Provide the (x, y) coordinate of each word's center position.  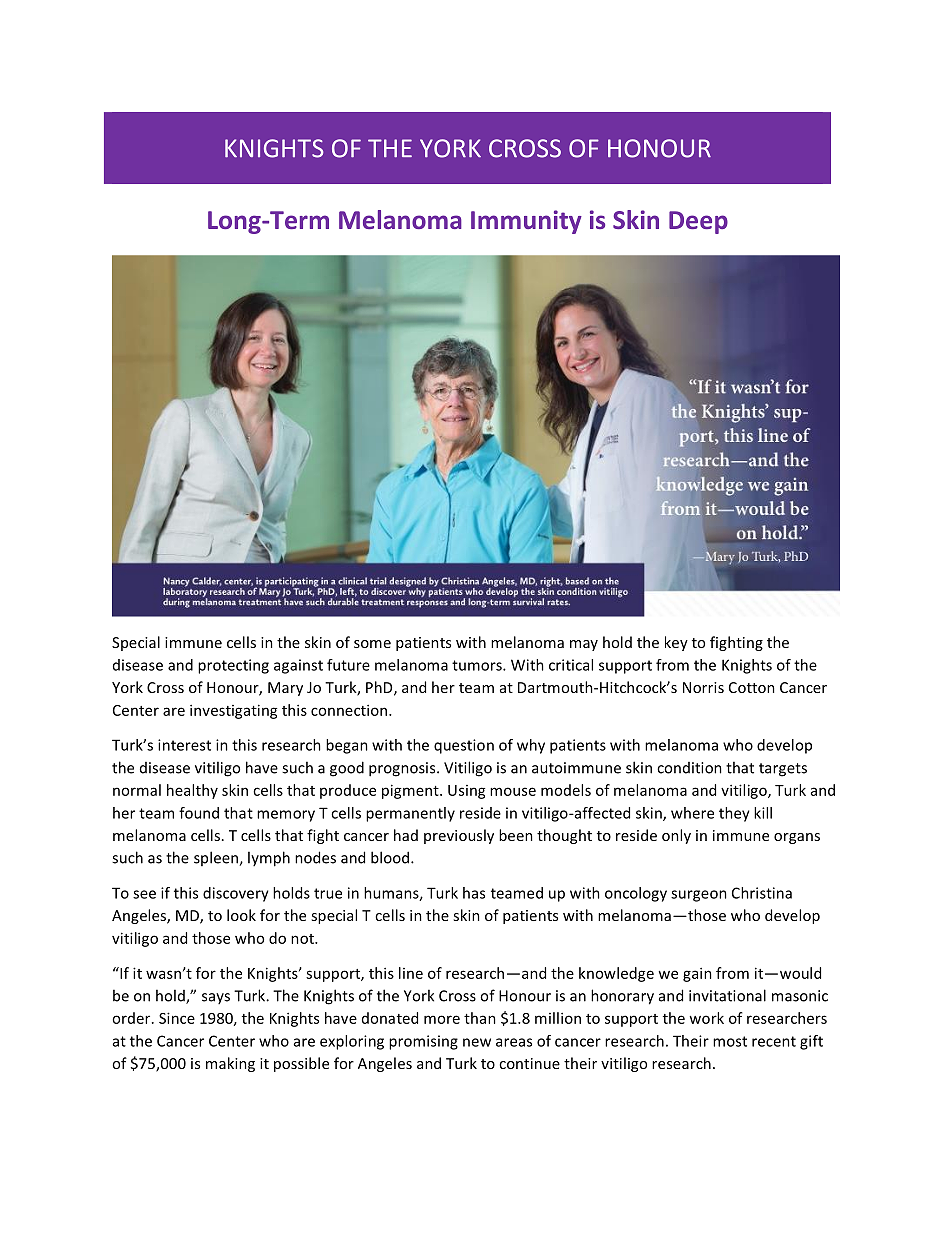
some (372, 644)
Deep (698, 222)
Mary (285, 689)
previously (459, 836)
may (584, 645)
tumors (478, 665)
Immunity (526, 222)
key (676, 643)
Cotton (752, 687)
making (230, 1064)
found (199, 813)
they (734, 814)
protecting (233, 666)
